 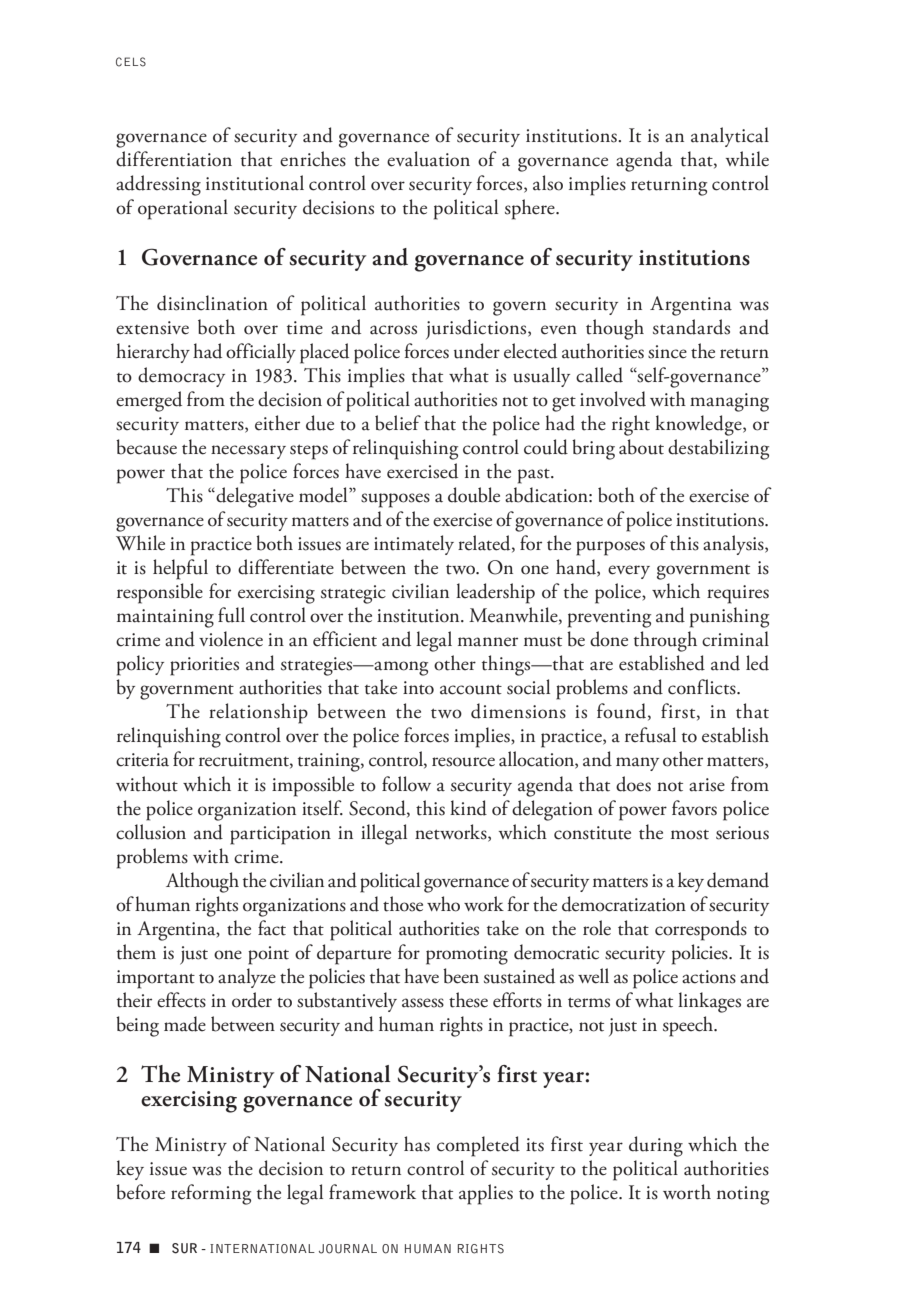 What do you see at coordinates (486, 1194) in the screenshot?
I see `applies` at bounding box center [486, 1194].
